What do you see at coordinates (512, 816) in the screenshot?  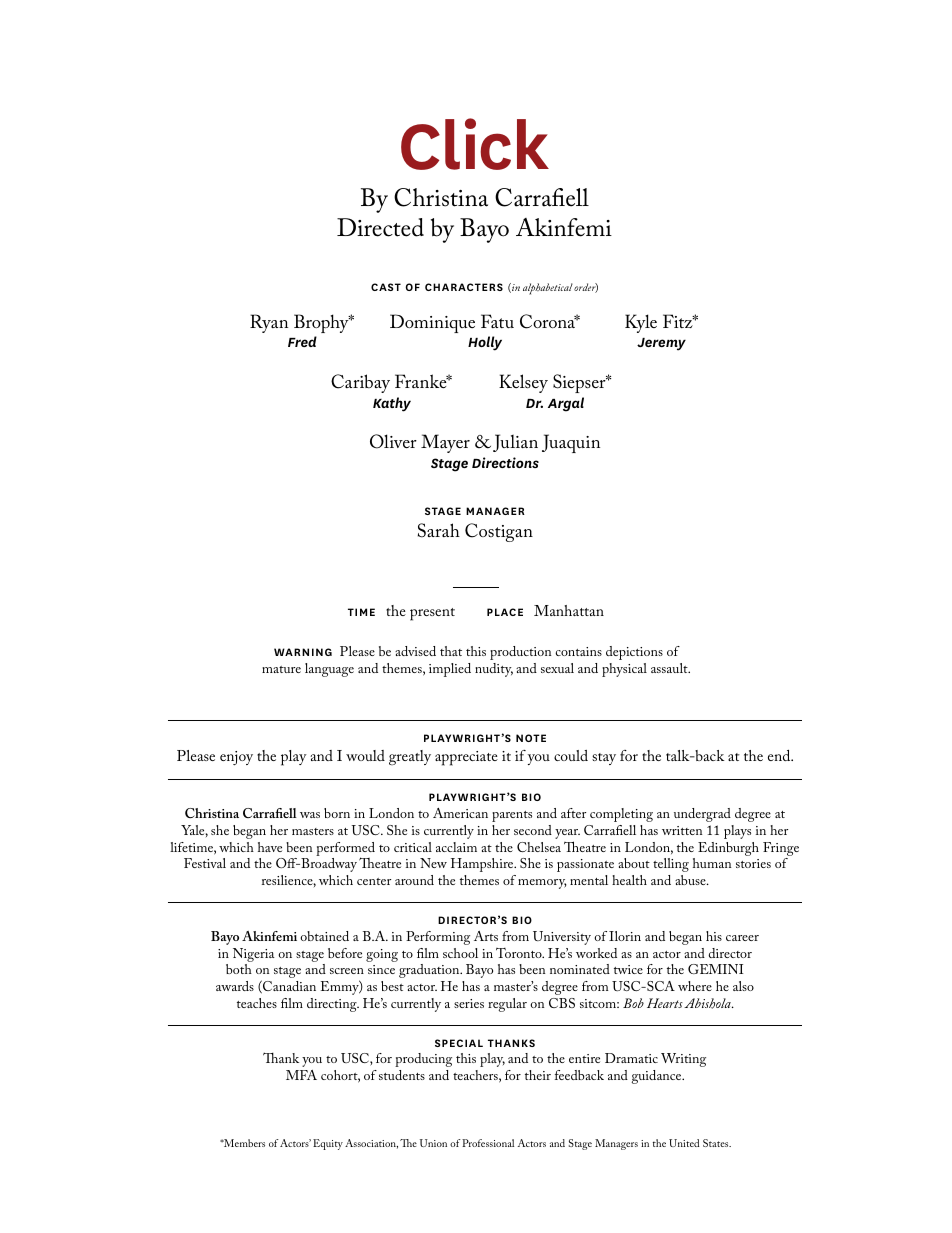 I see `parents` at bounding box center [512, 816].
